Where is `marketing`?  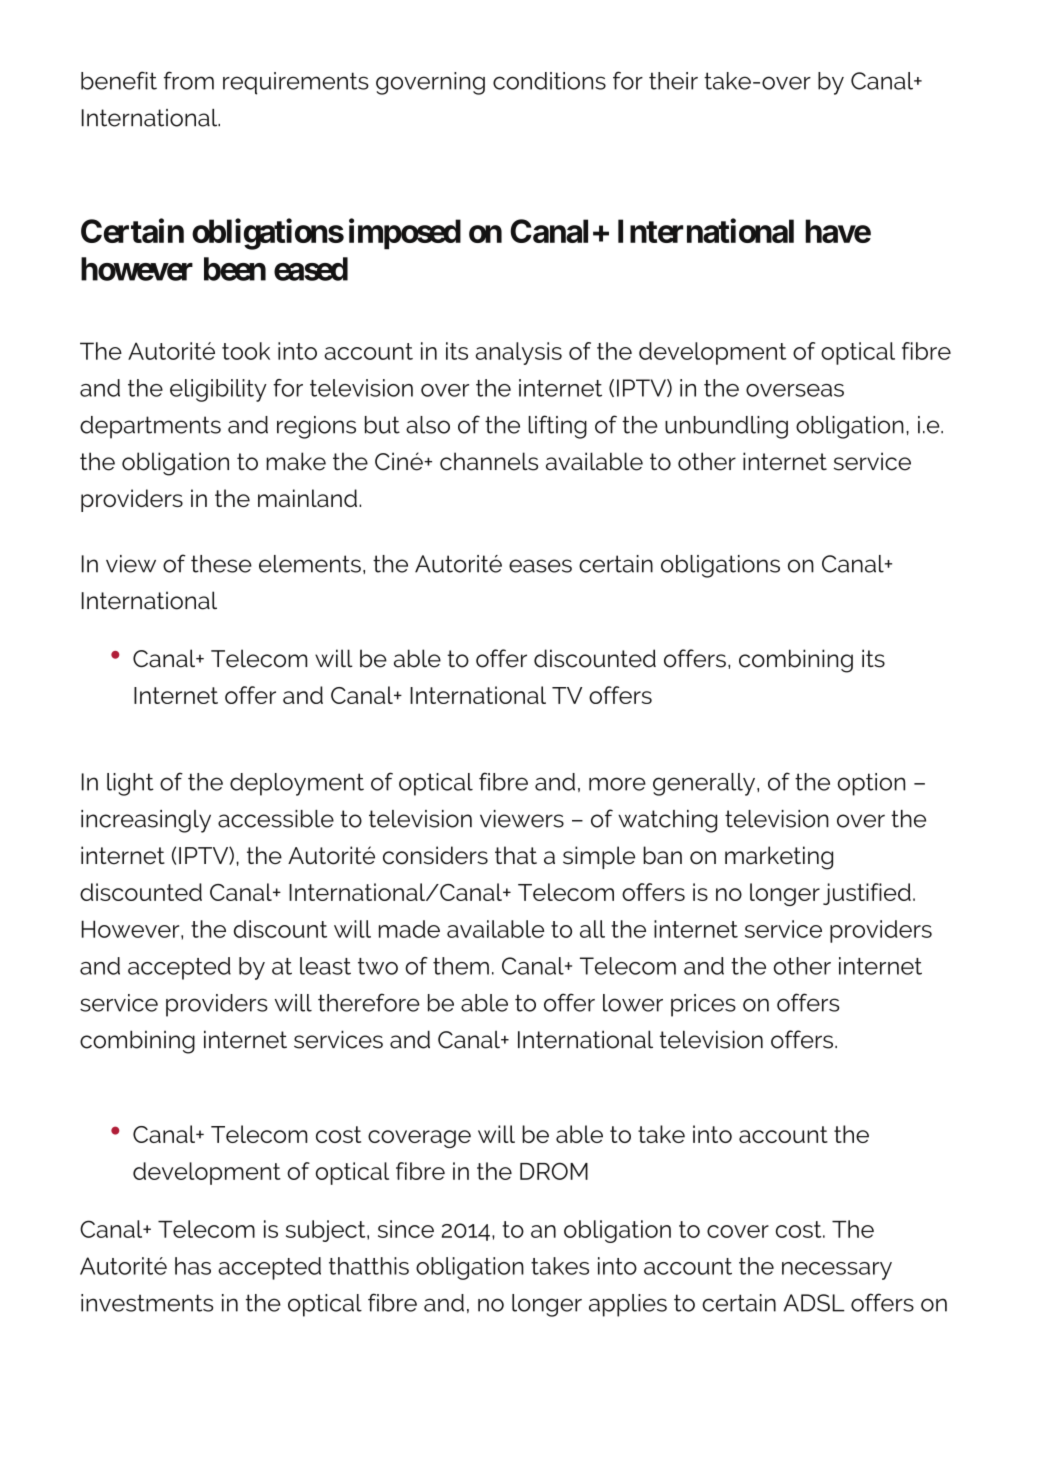
marketing is located at coordinates (779, 858).
